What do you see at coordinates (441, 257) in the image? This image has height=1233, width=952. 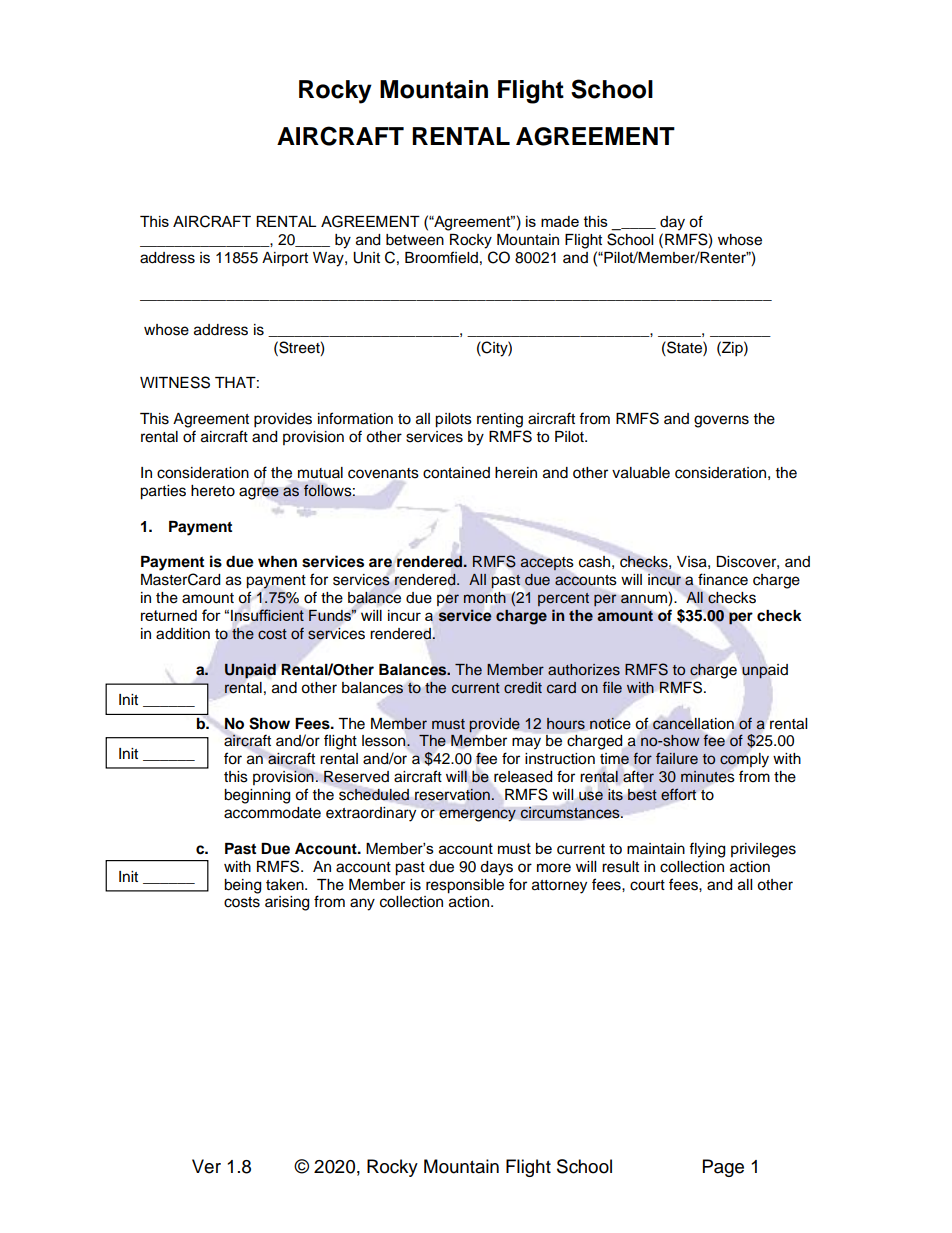 I see `Broomfield` at bounding box center [441, 257].
